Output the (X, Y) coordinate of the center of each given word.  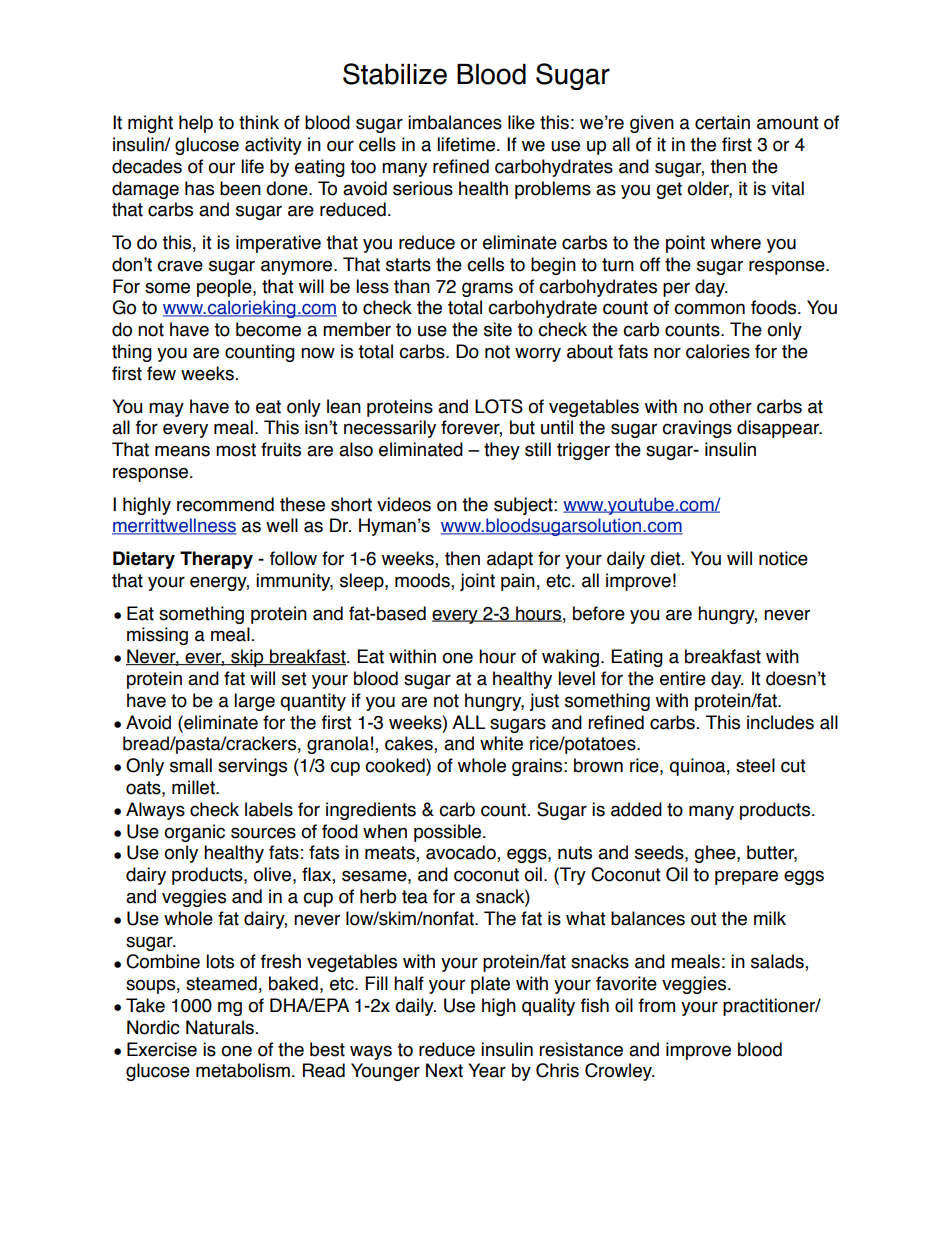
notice (783, 558)
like (521, 122)
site (498, 329)
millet (194, 787)
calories (718, 351)
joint (477, 582)
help (196, 124)
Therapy (216, 560)
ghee (716, 854)
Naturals (220, 1027)
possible (449, 833)
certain (722, 122)
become (268, 329)
